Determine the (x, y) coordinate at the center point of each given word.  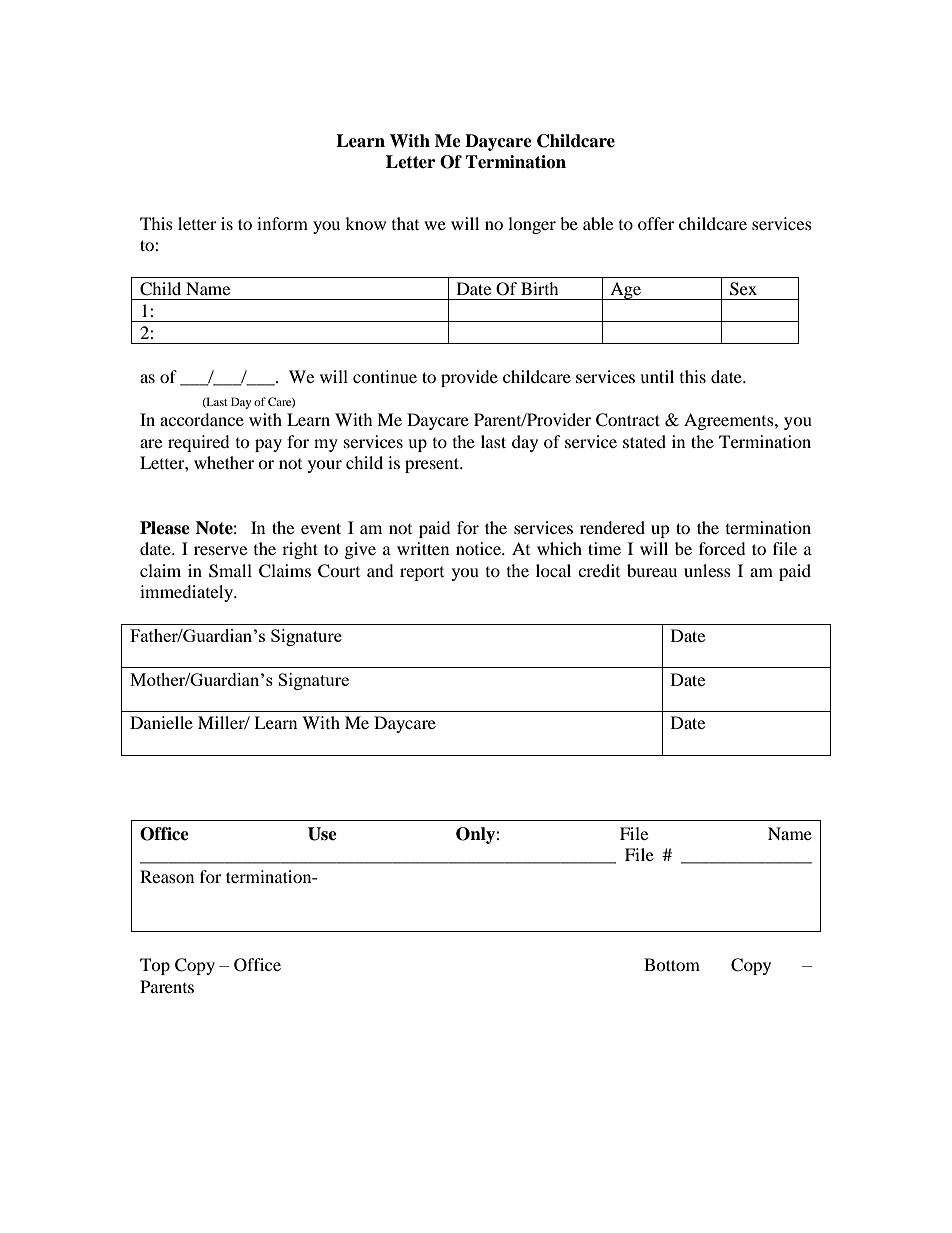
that (405, 223)
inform (282, 223)
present (433, 465)
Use (322, 834)
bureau (652, 570)
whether (224, 462)
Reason (167, 876)
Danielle (161, 722)
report (422, 574)
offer (656, 223)
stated (644, 441)
